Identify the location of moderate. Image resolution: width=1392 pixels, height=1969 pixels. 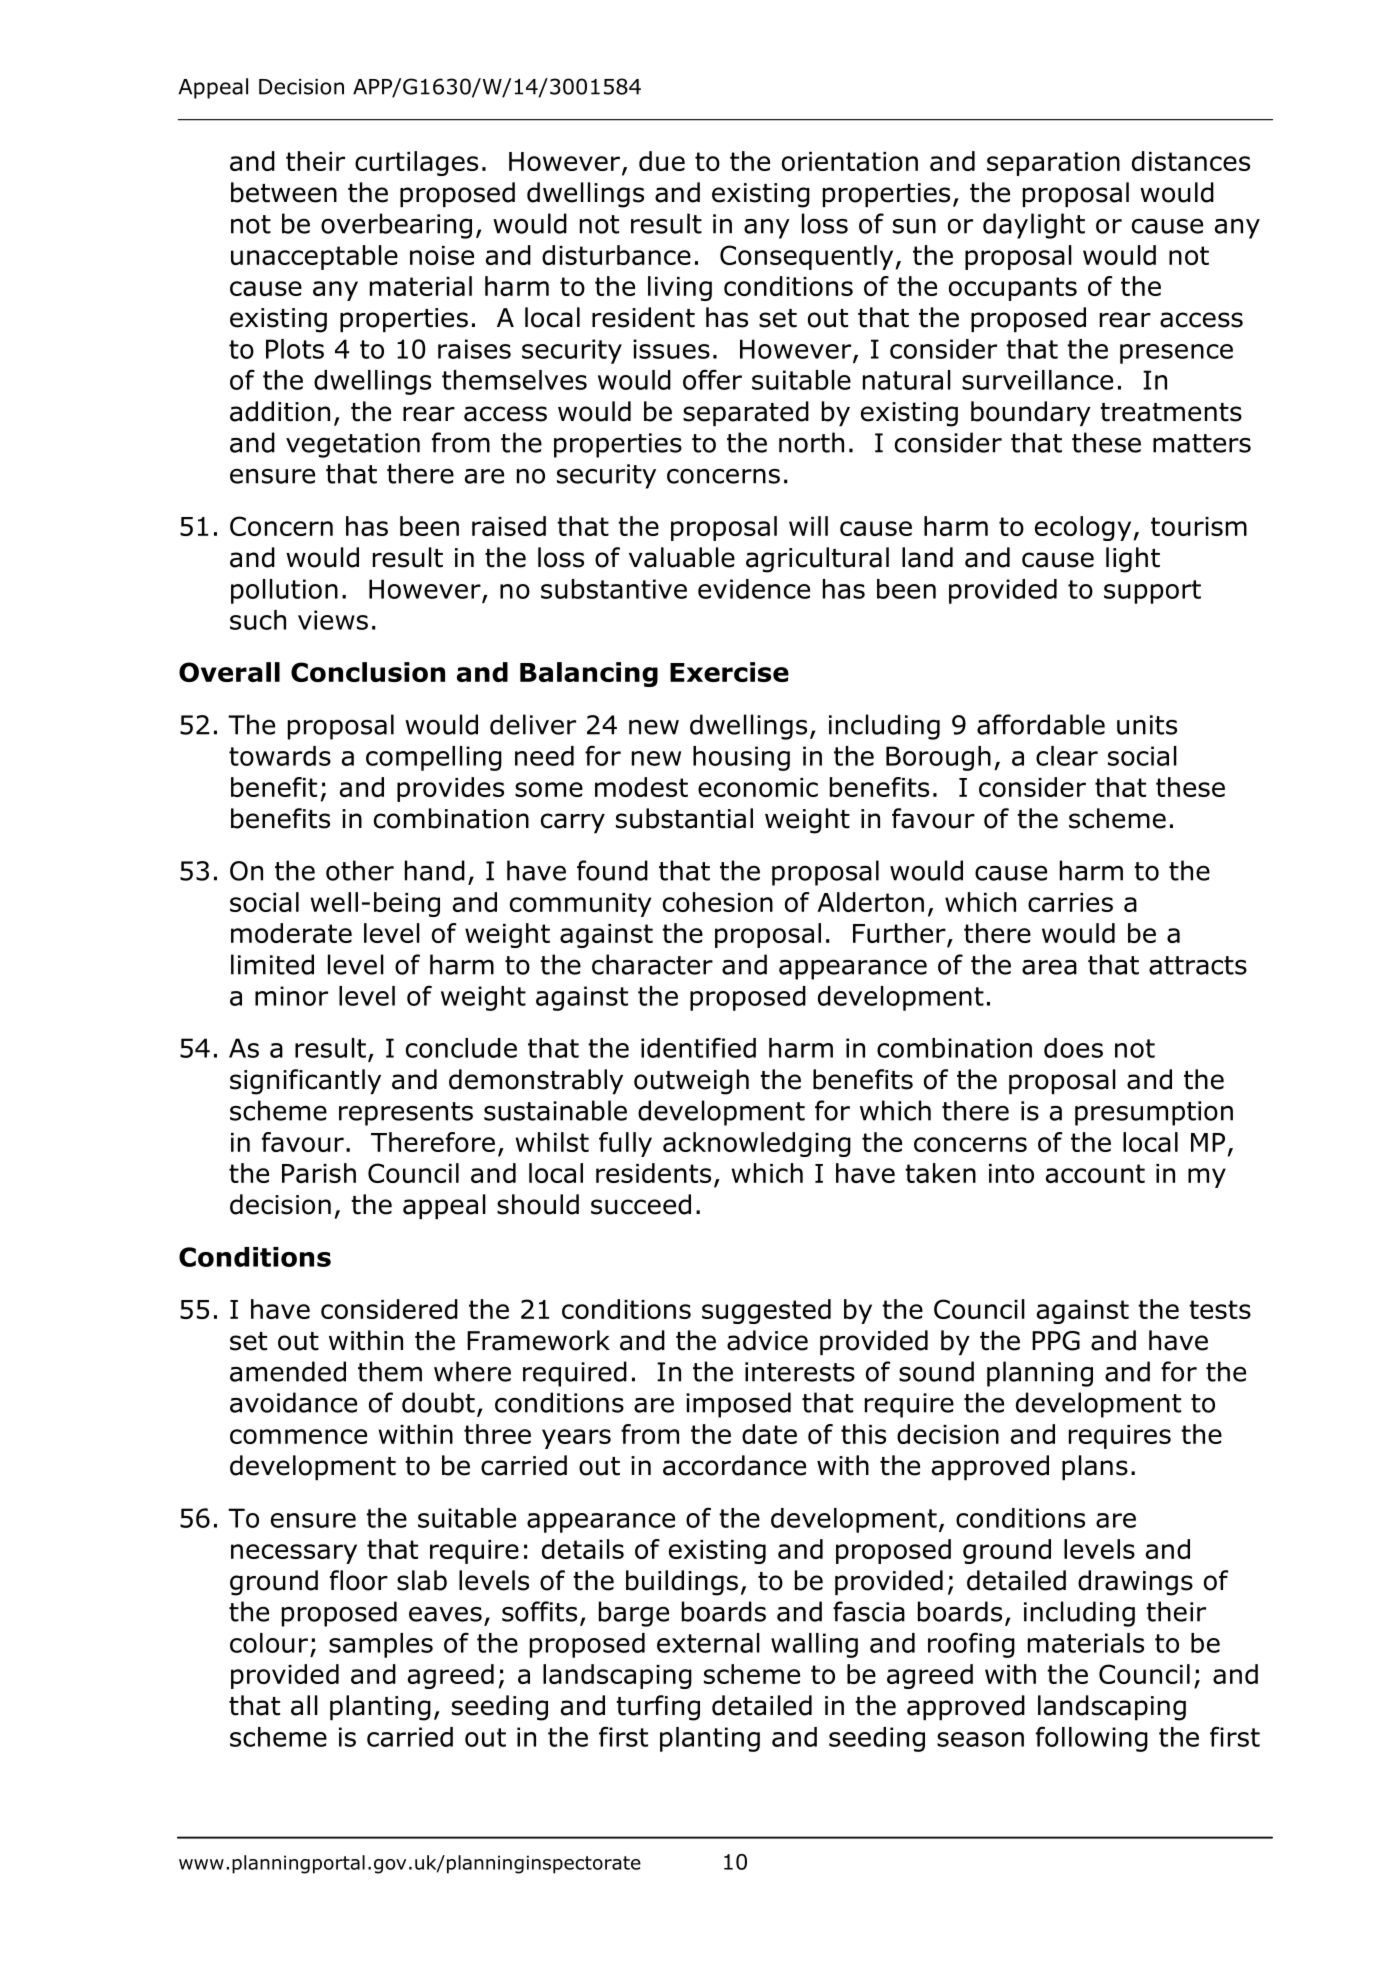
(291, 933).
